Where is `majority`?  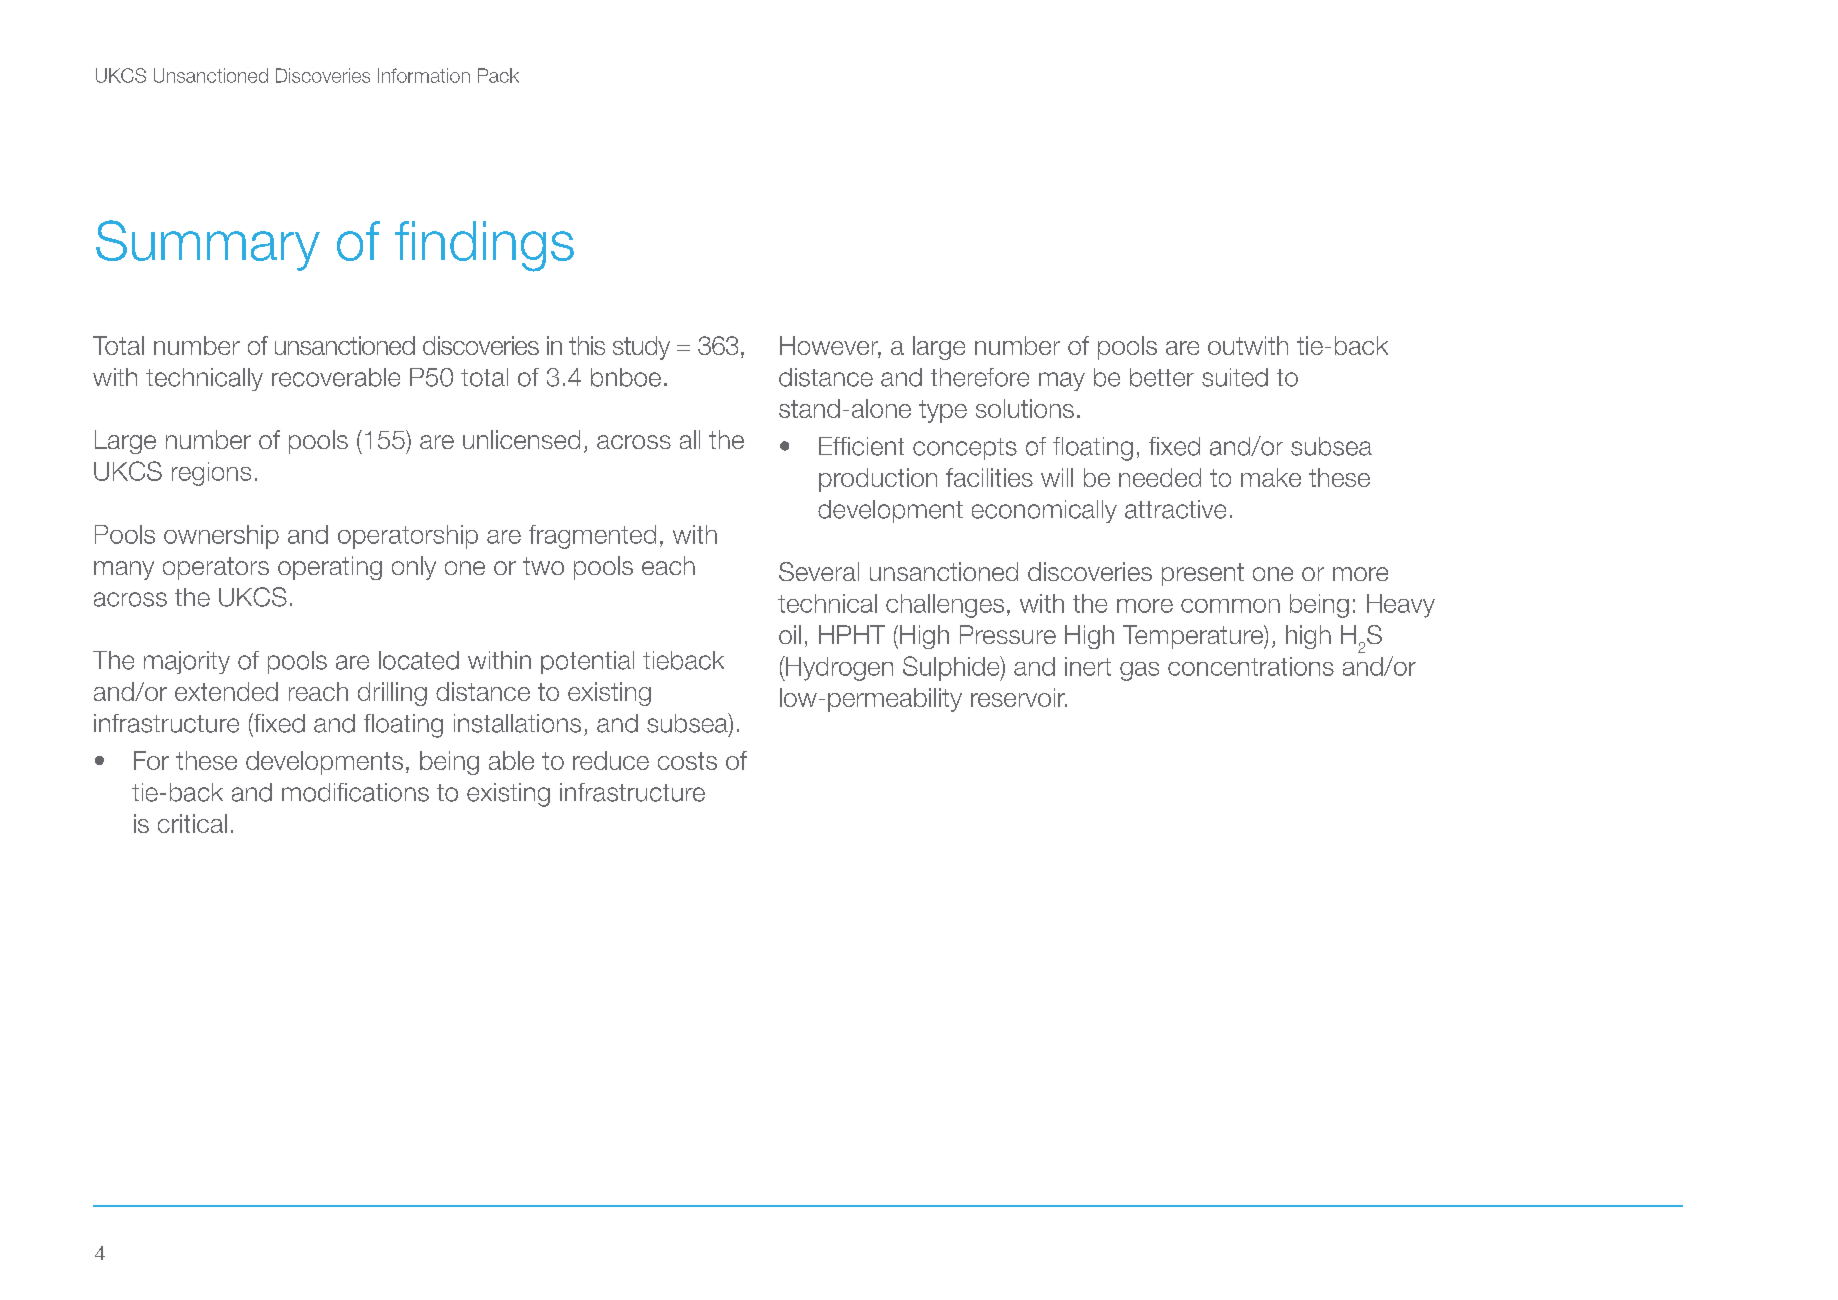 majority is located at coordinates (187, 662).
